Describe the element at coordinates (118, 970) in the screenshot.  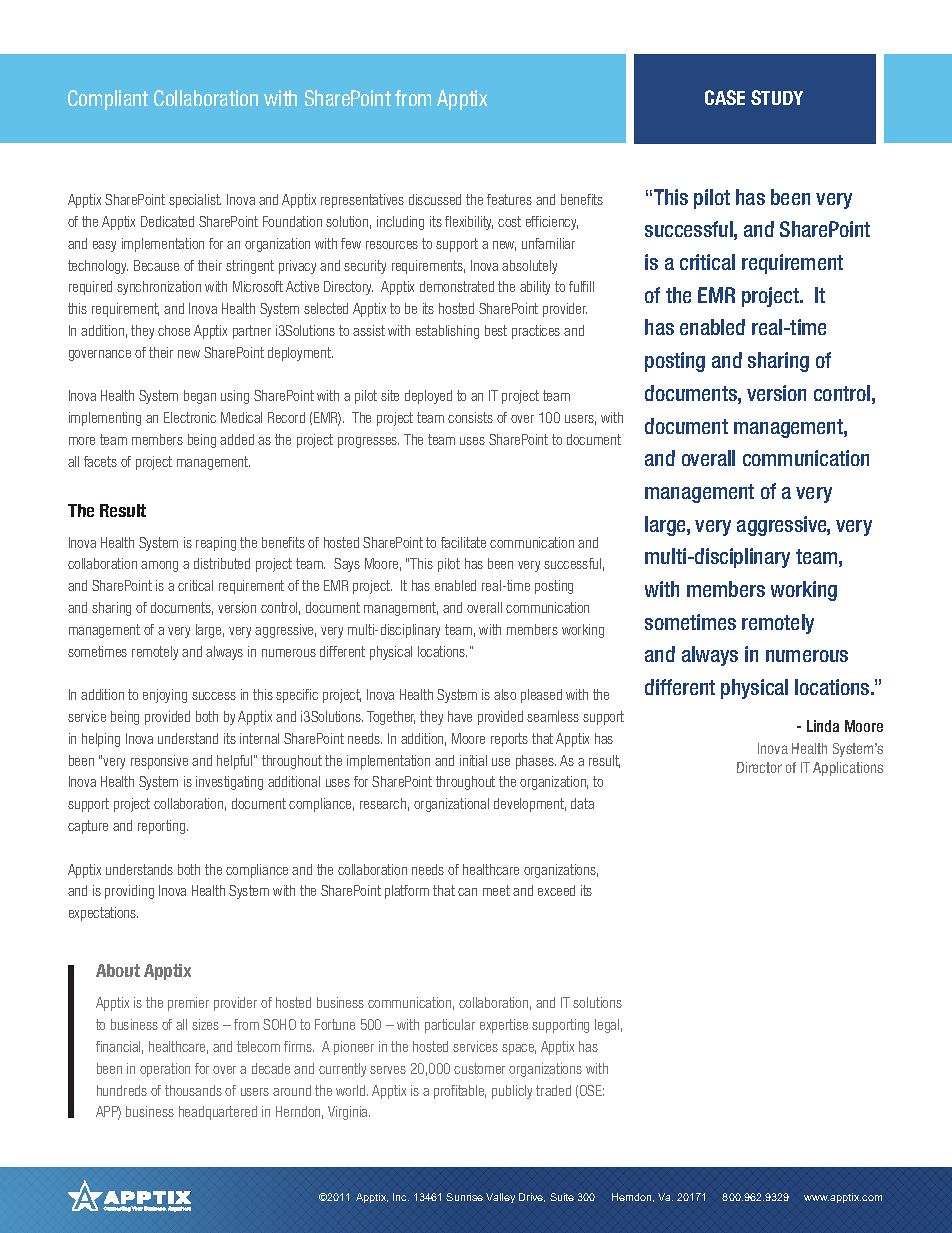
I see `About` at that location.
